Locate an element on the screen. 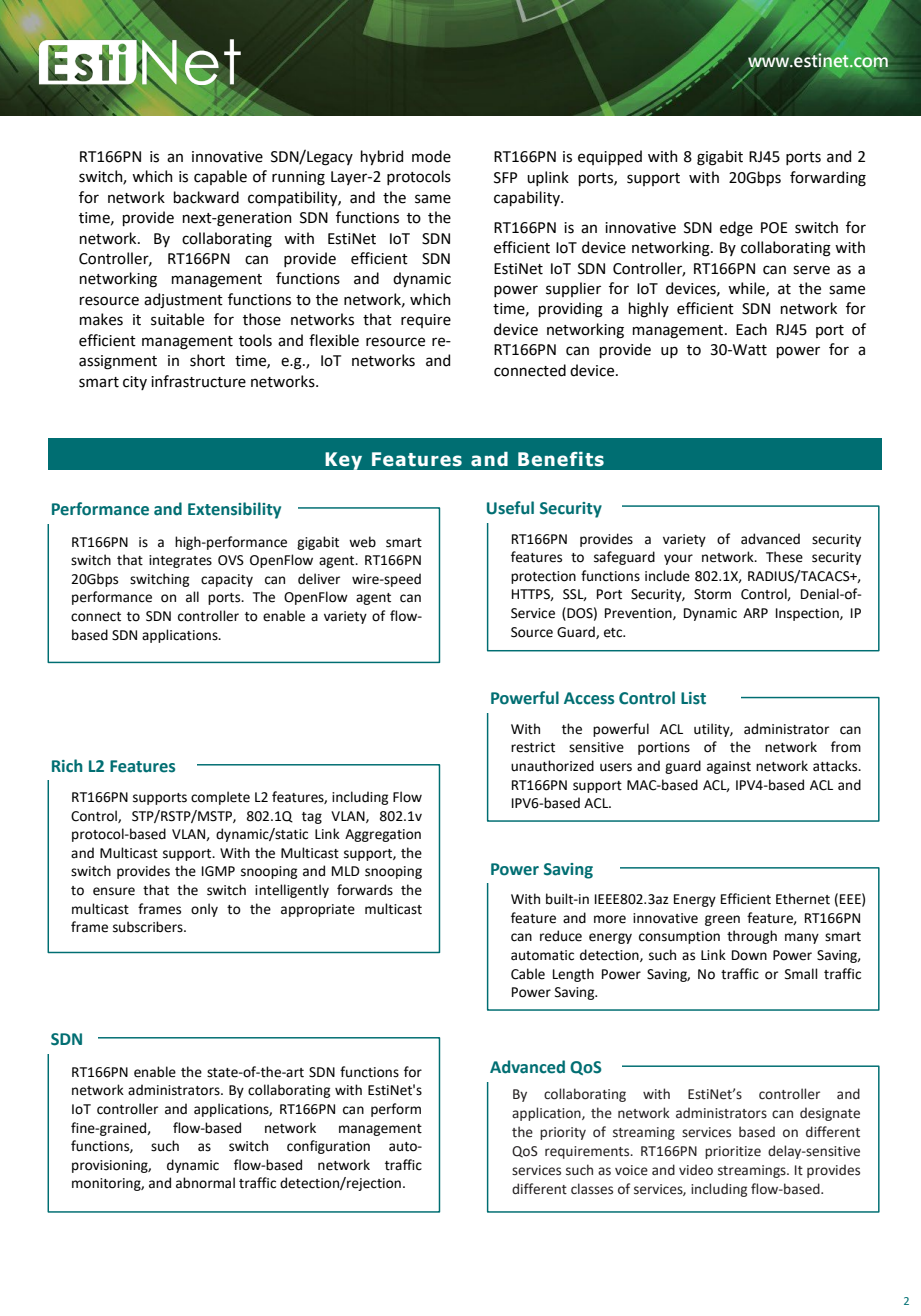 This screenshot has width=921, height=1316. abnormal is located at coordinates (205, 1183).
